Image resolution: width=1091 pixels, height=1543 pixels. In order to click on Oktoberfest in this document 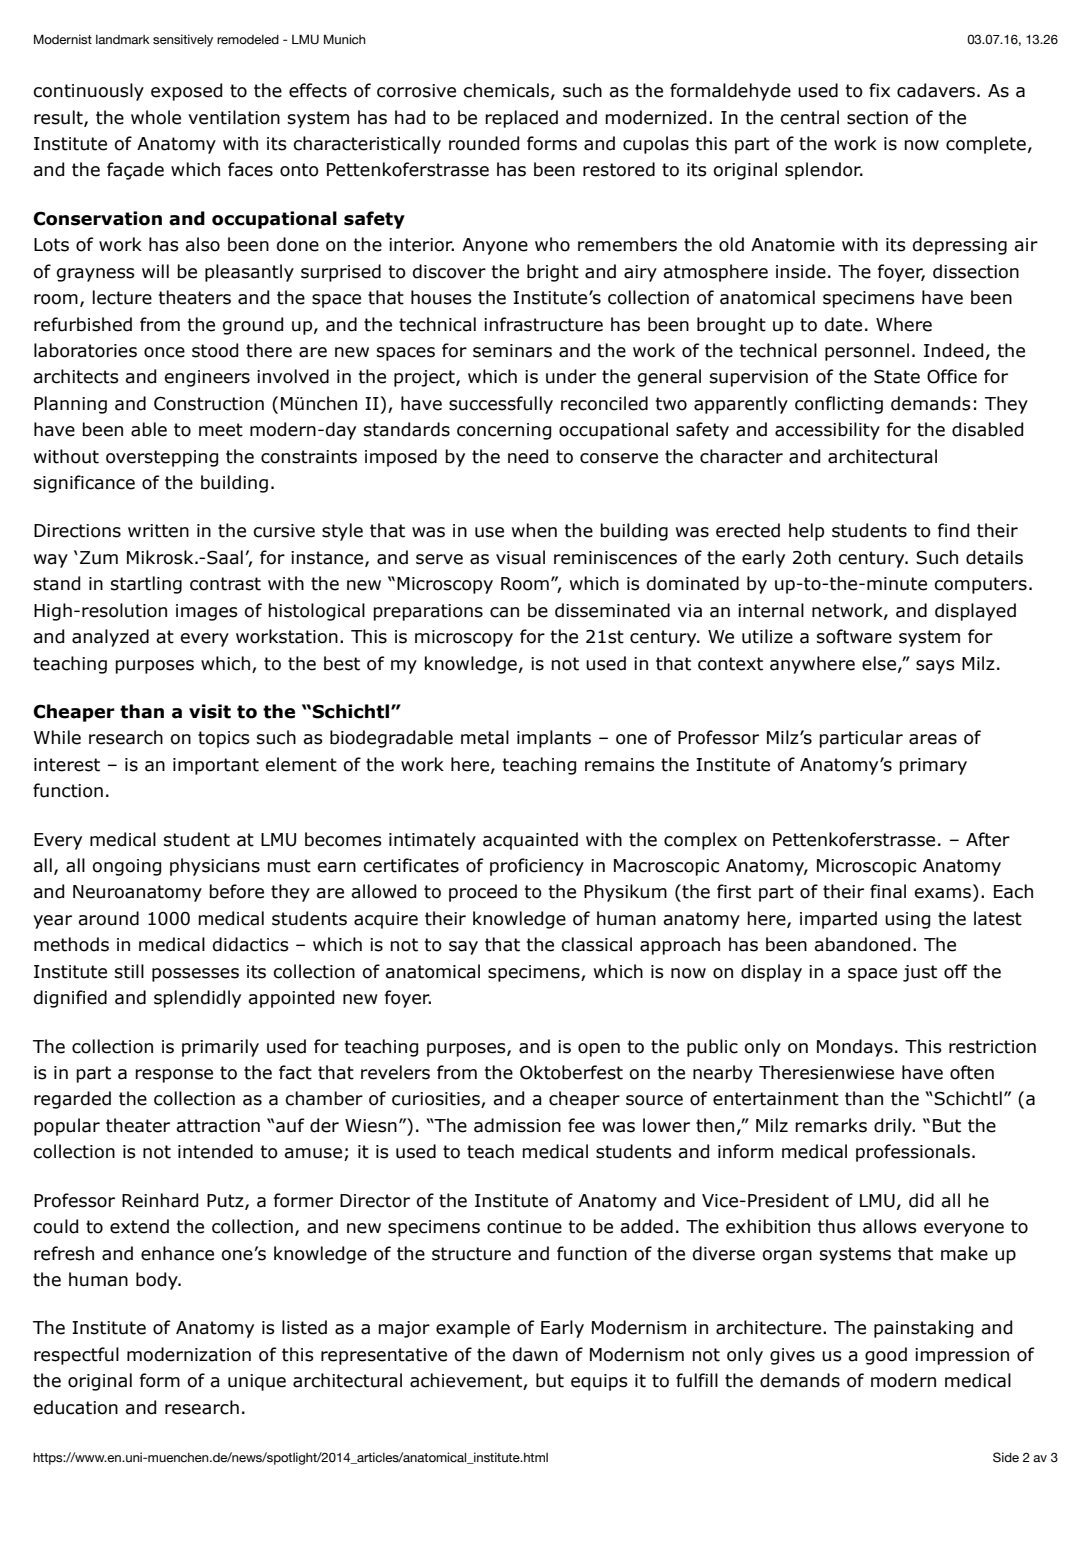, I will do `click(571, 1072)`.
